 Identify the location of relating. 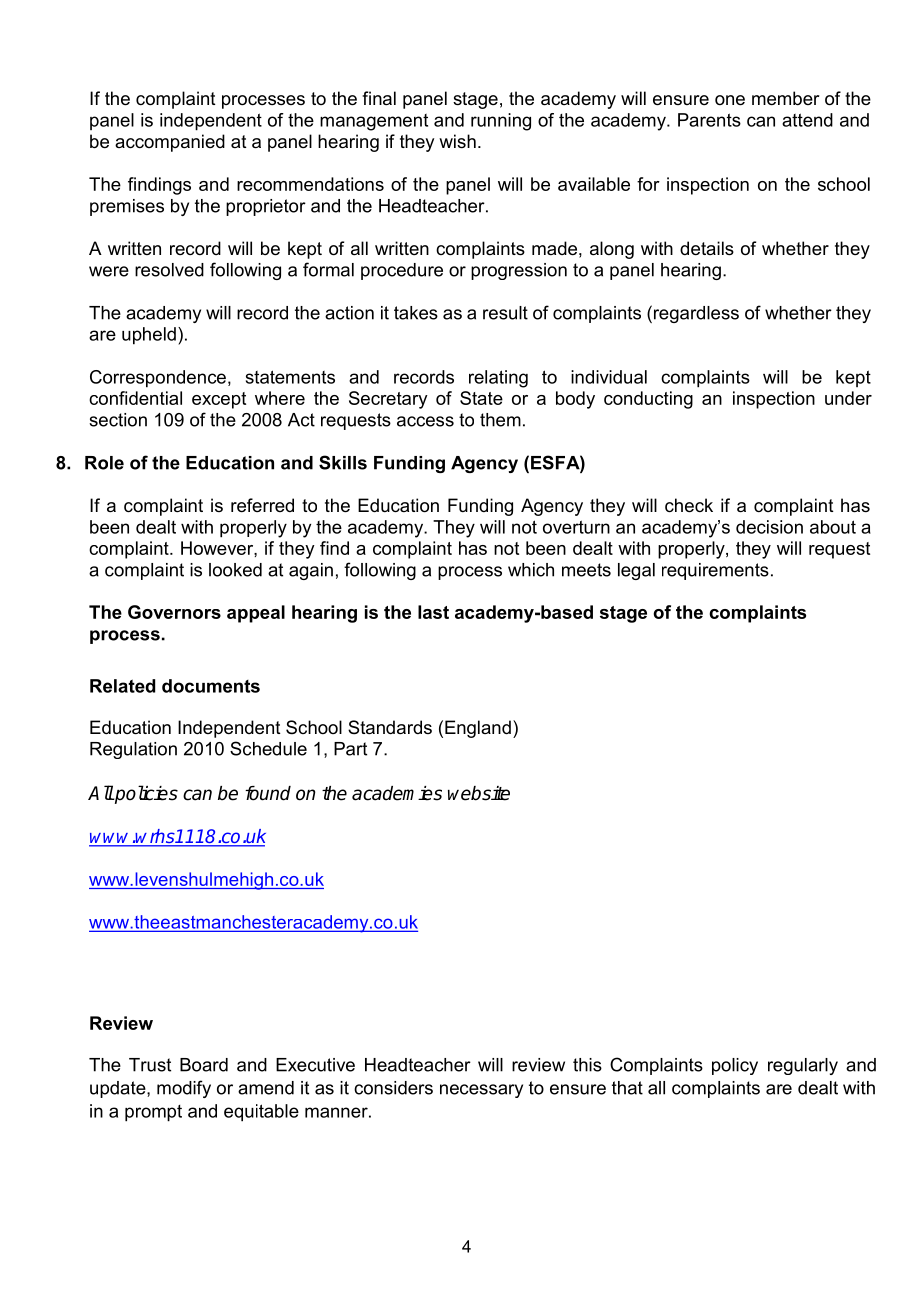
(498, 379).
